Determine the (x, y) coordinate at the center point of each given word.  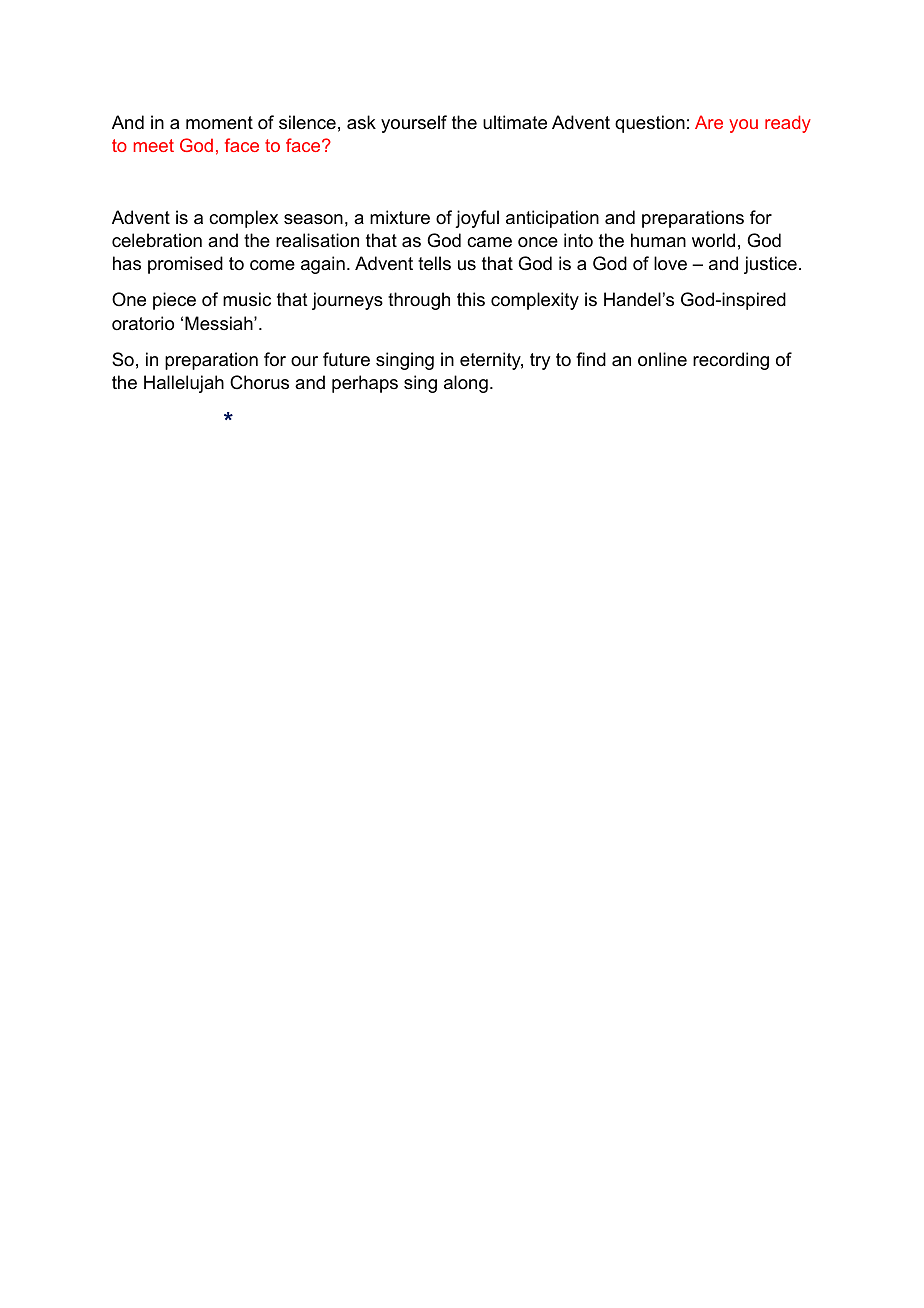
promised (185, 265)
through (419, 301)
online (662, 359)
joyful (477, 219)
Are (709, 122)
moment (219, 122)
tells (434, 263)
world (713, 240)
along (466, 384)
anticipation (552, 219)
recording (731, 361)
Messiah (220, 323)
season (313, 219)
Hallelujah (184, 384)
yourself (414, 124)
